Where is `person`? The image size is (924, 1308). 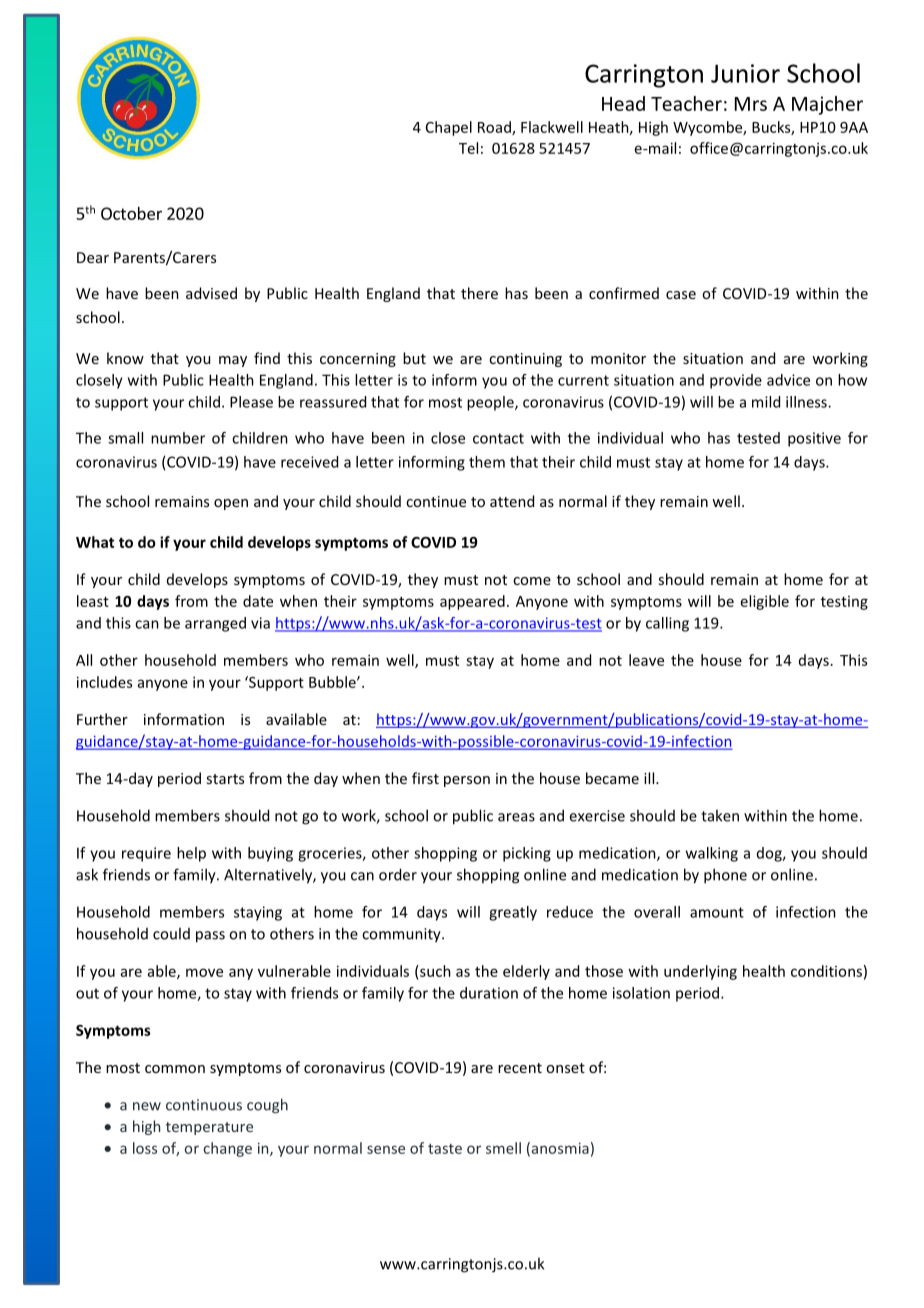
person is located at coordinates (467, 781).
